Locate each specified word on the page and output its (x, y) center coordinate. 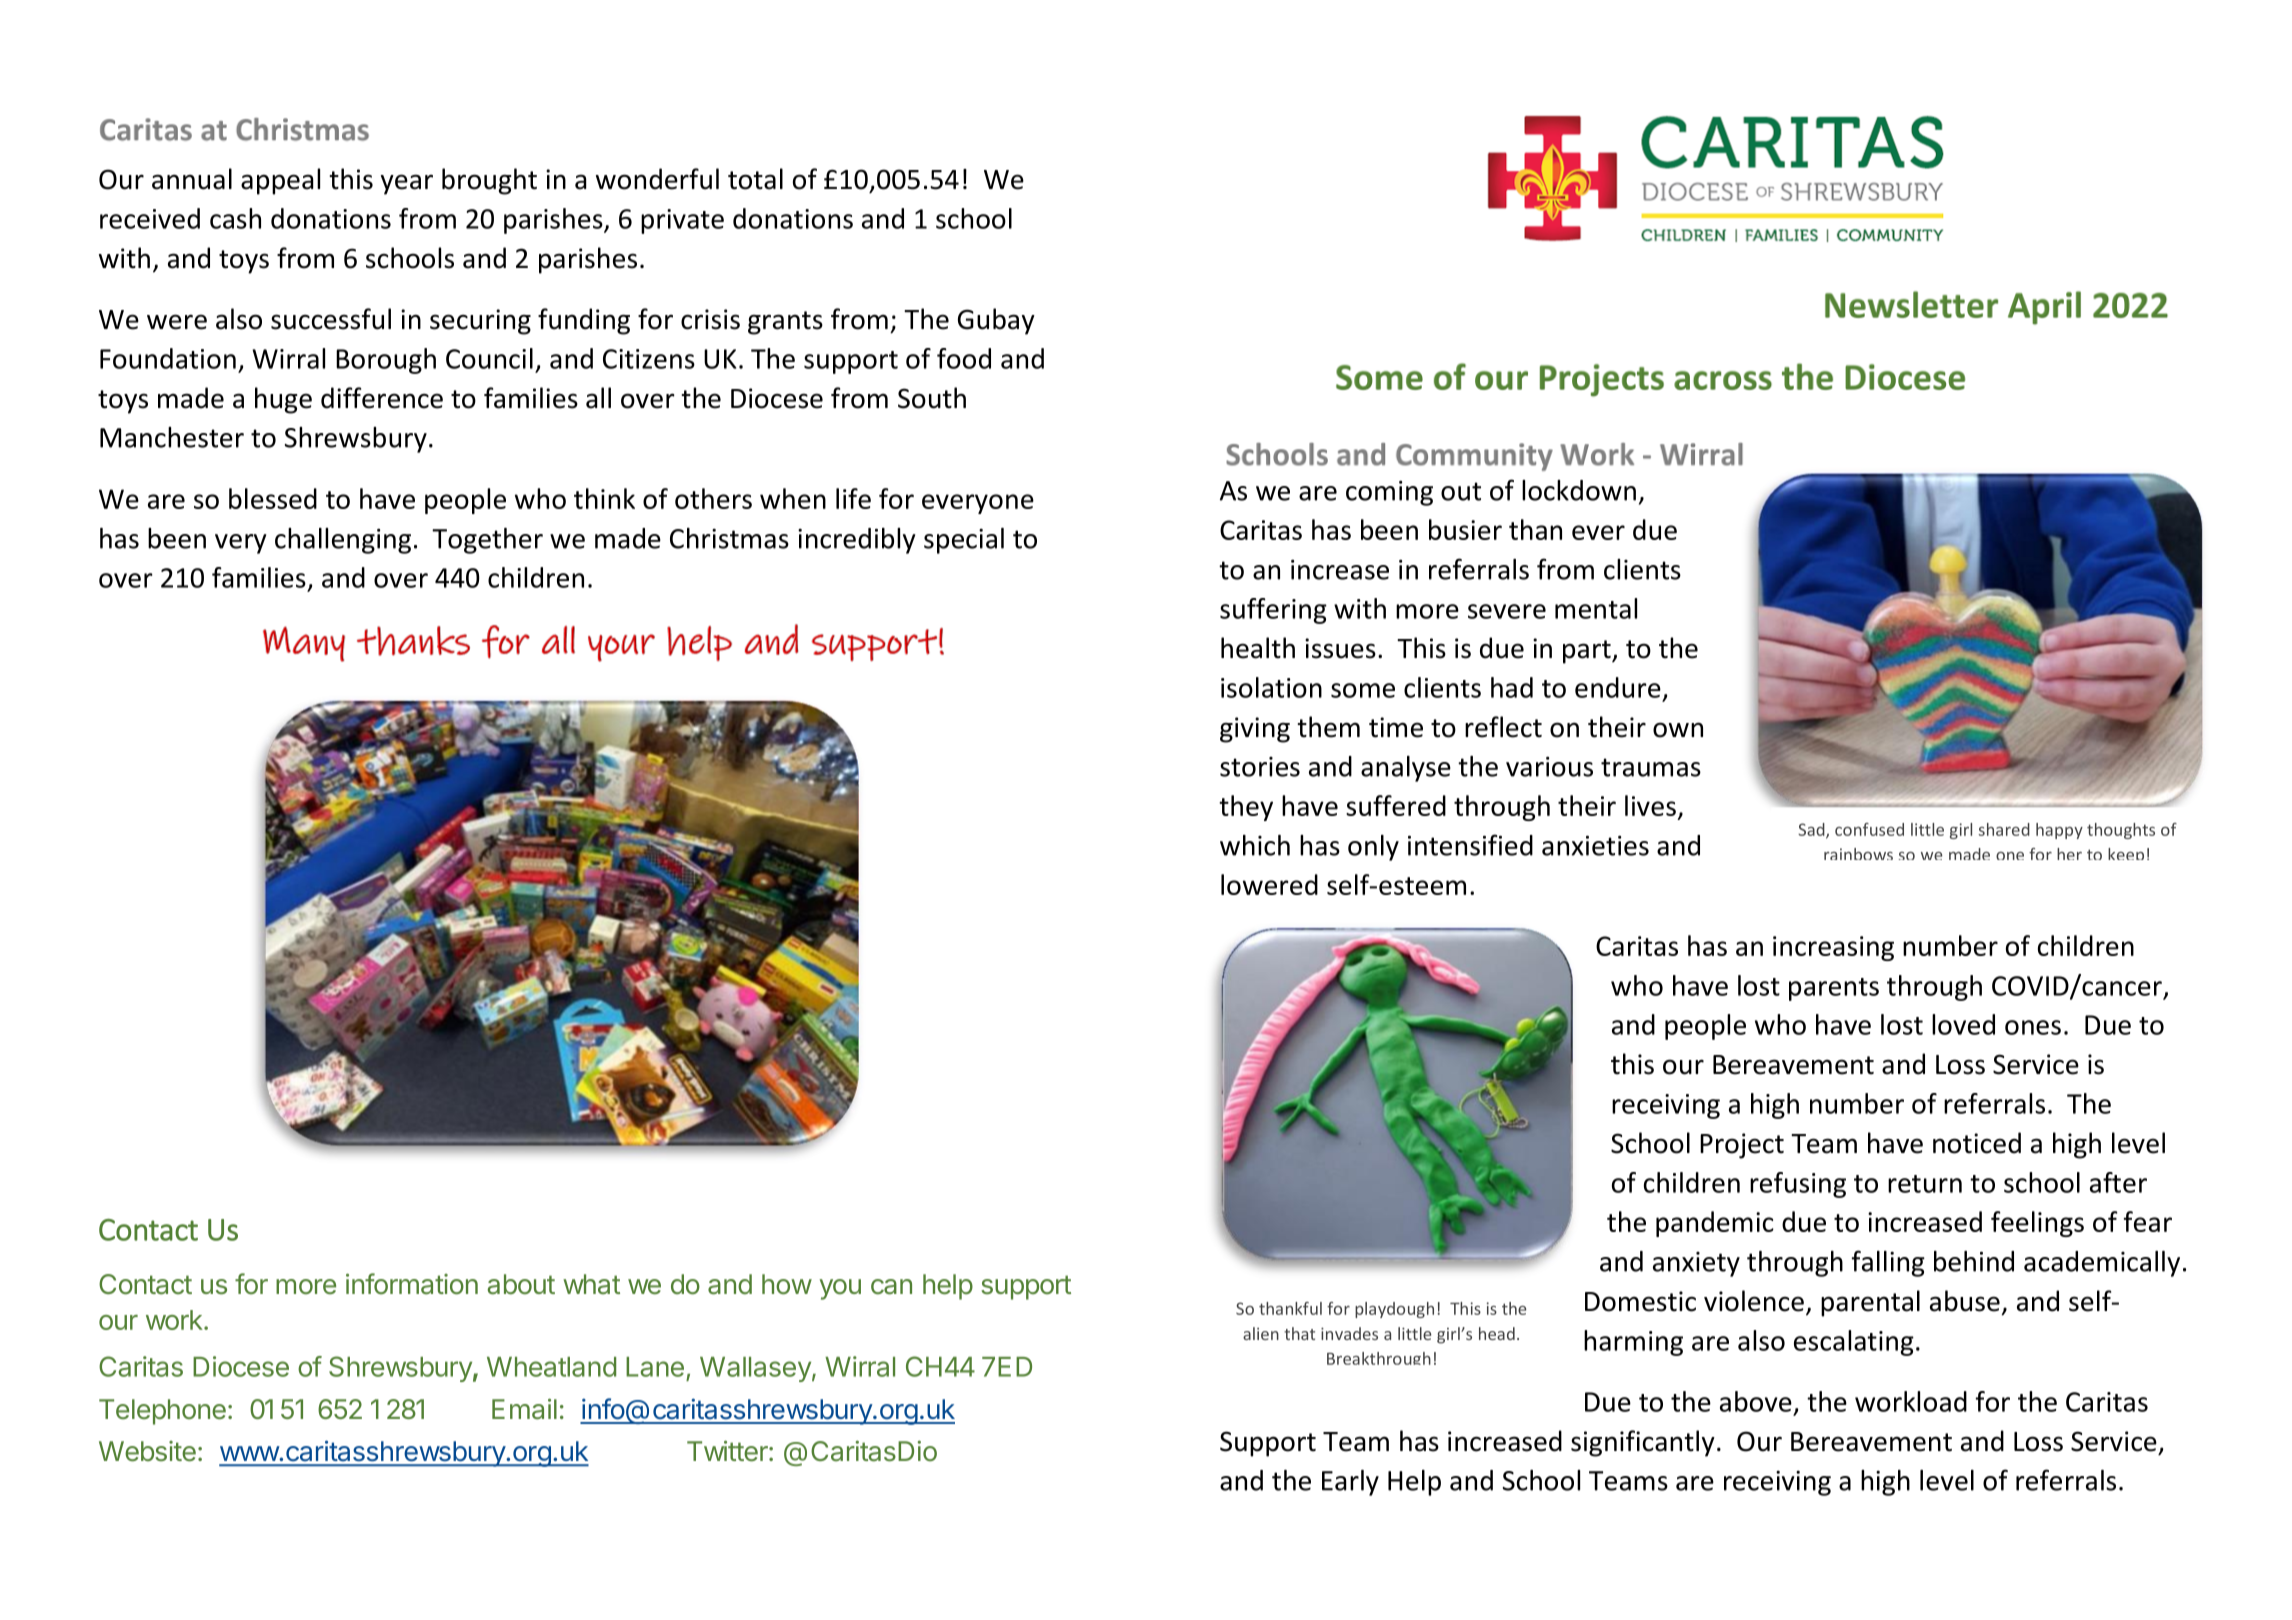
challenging (343, 541)
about (521, 1284)
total (755, 179)
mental (1596, 608)
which (1255, 845)
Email (524, 1409)
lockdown (1579, 490)
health (1258, 648)
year (407, 184)
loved (1963, 1024)
